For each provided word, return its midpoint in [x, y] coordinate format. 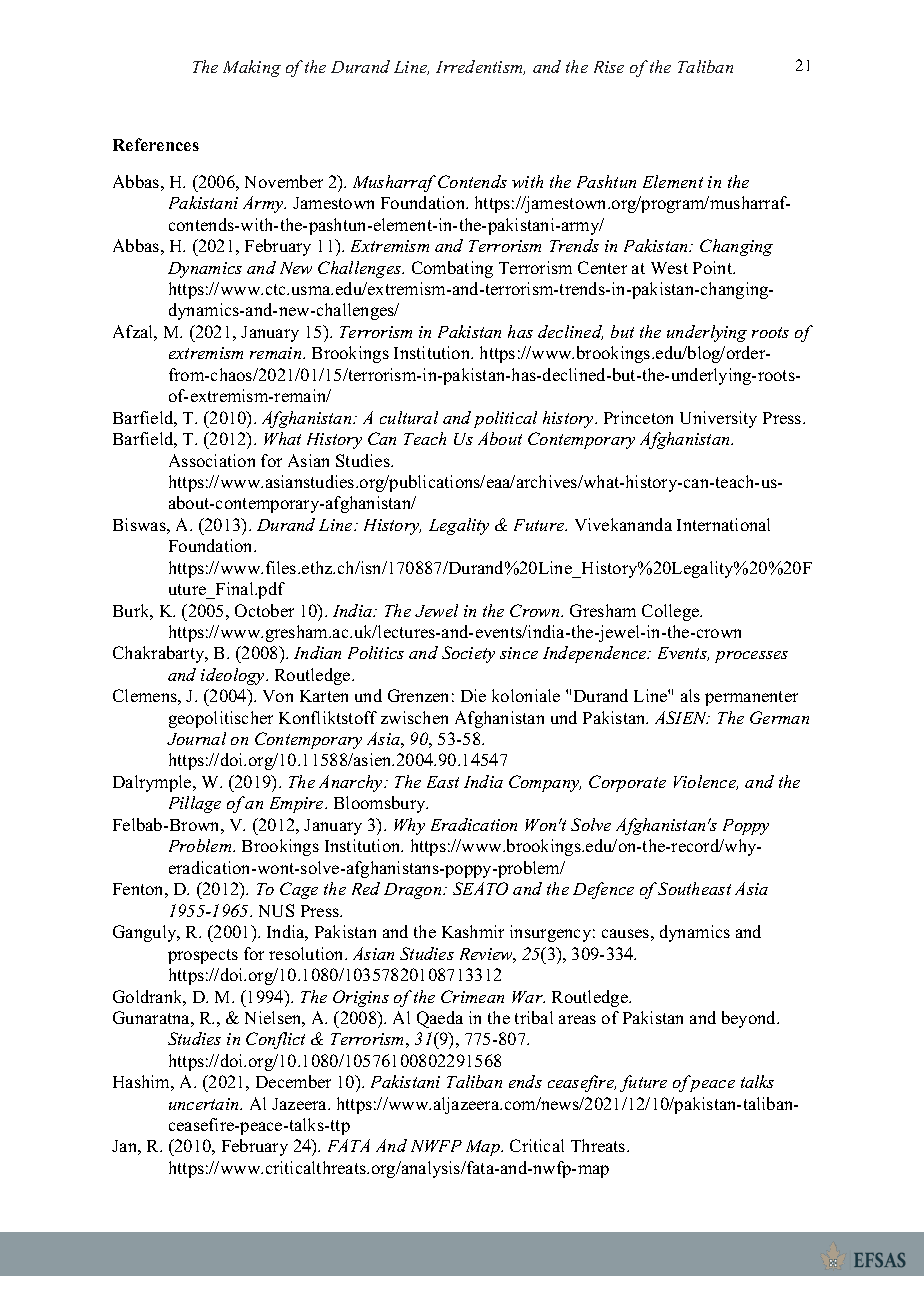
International [723, 524]
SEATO [480, 888]
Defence [603, 890]
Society [468, 654]
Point [714, 267]
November [284, 181]
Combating [452, 269]
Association [212, 460]
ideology [234, 676]
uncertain [205, 1104]
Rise [609, 67]
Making [252, 68]
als [690, 695]
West [669, 268]
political [505, 419]
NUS [276, 910]
